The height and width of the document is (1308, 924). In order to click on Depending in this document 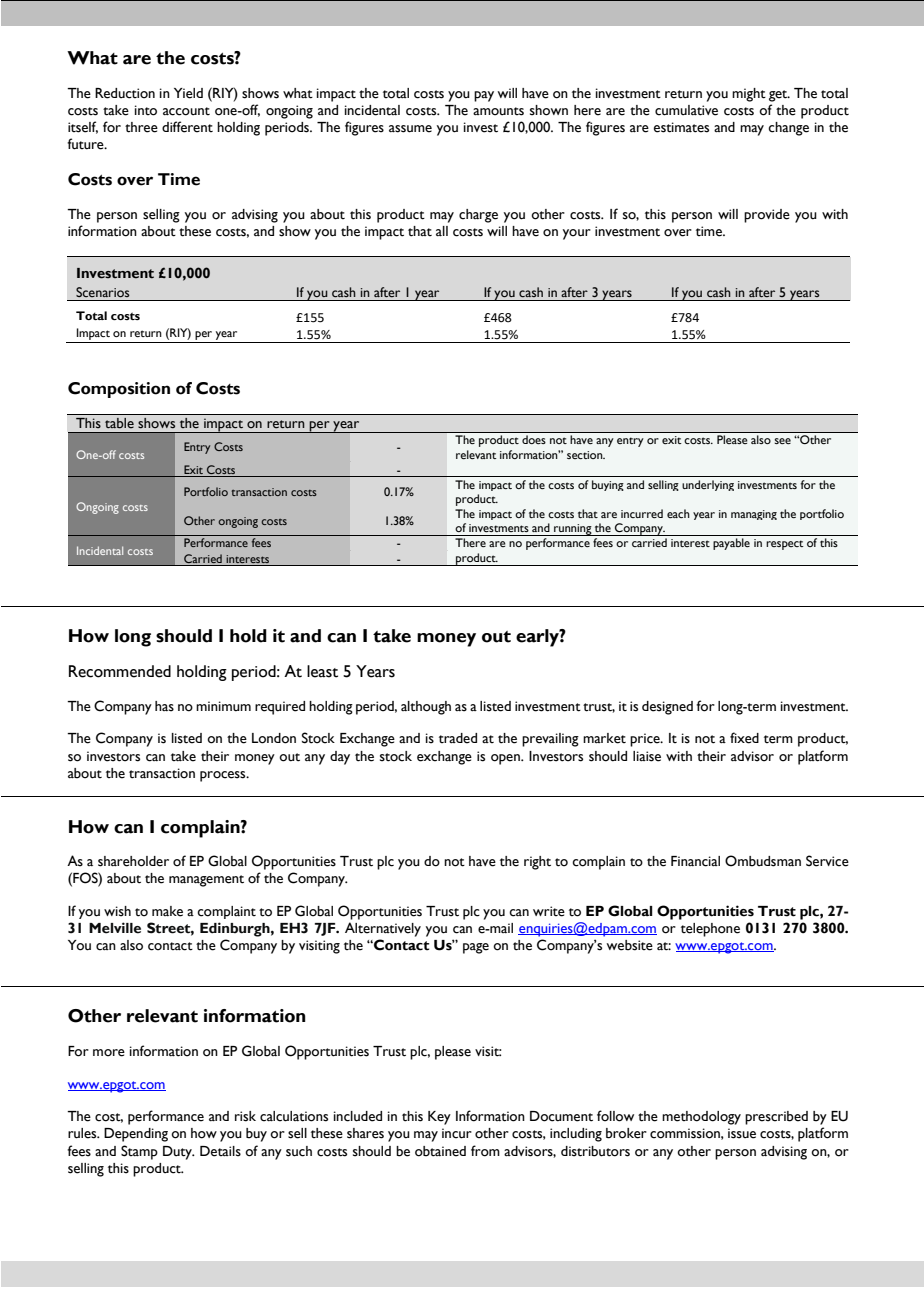, I will do `click(136, 1135)`.
